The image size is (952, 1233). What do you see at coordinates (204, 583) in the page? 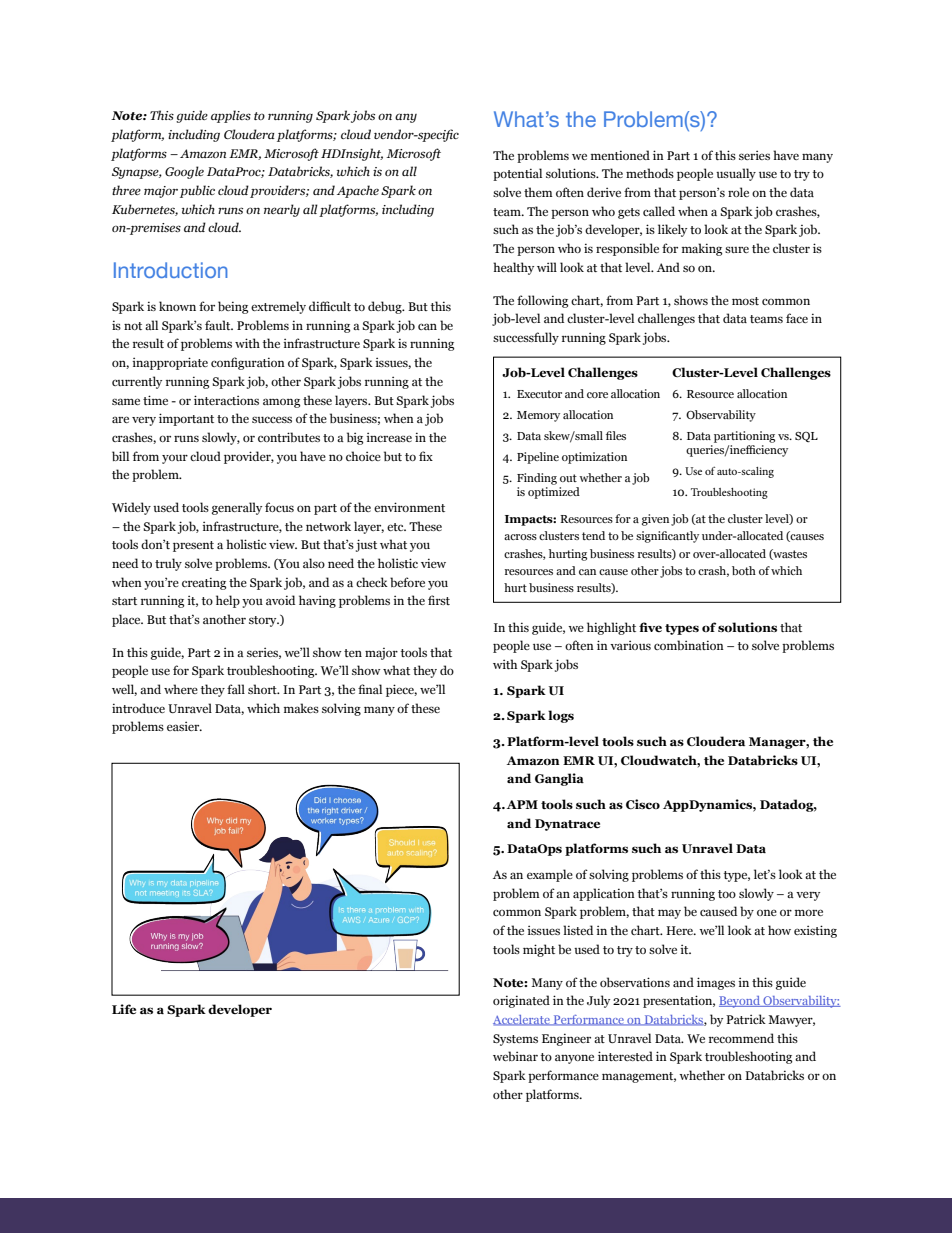
I see `creating` at bounding box center [204, 583].
